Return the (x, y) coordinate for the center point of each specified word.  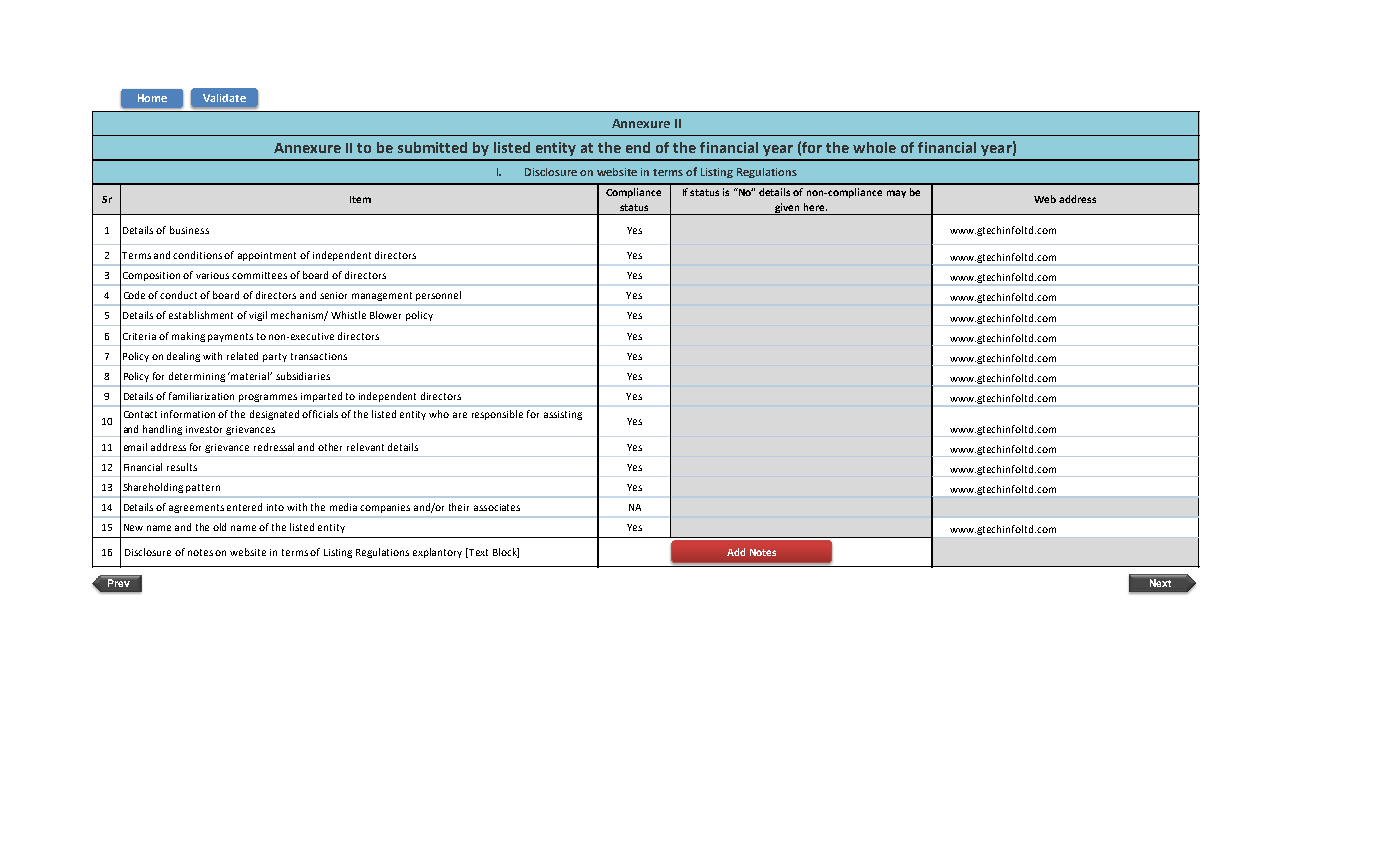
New (133, 527)
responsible (497, 415)
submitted (432, 147)
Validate (224, 98)
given (787, 209)
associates (497, 507)
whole (874, 147)
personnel (438, 296)
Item (360, 199)
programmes (268, 398)
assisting (563, 415)
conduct (180, 295)
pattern (203, 488)
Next (1160, 583)
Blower (385, 315)
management (382, 296)
